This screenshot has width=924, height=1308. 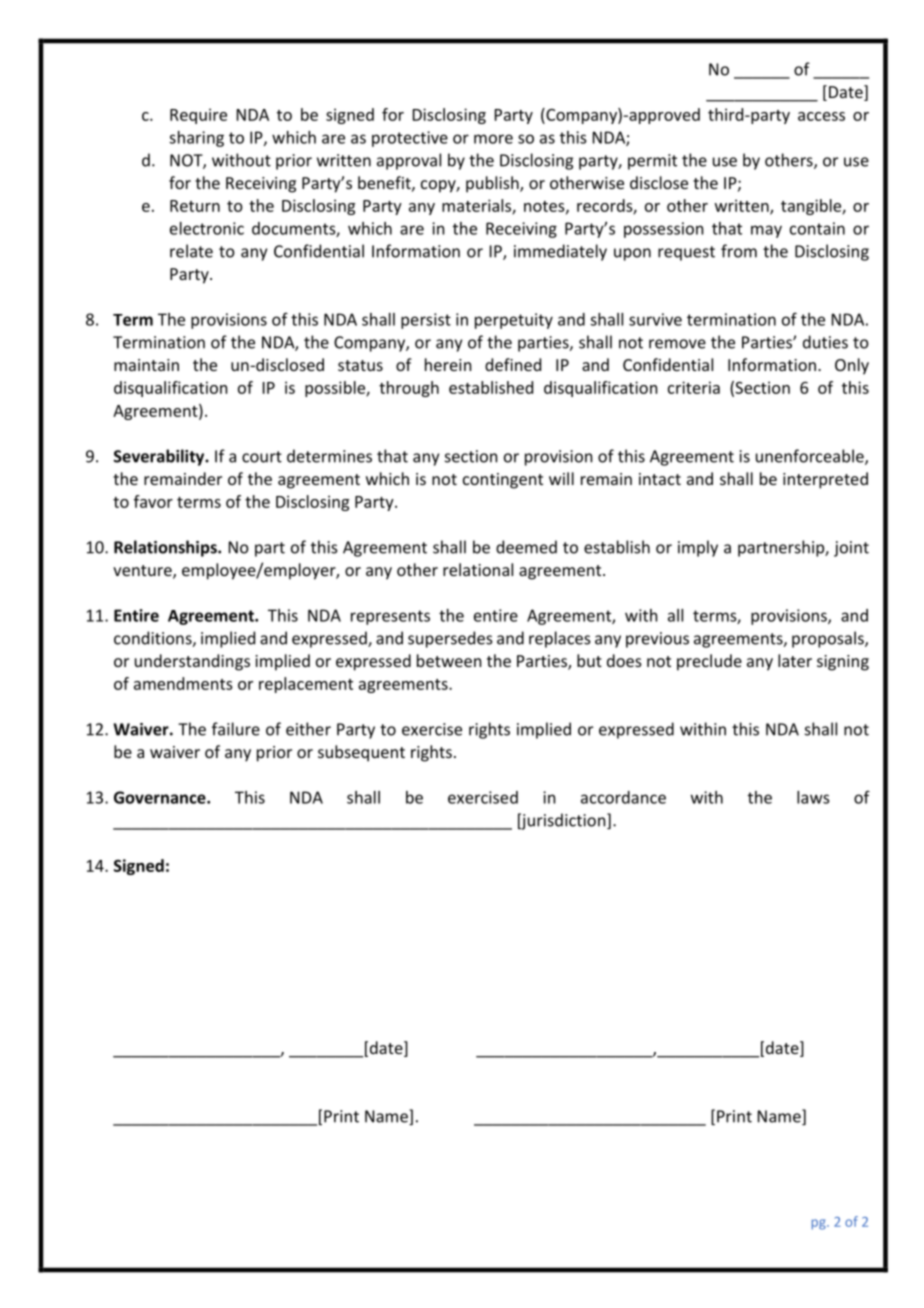 I want to click on access, so click(x=821, y=116).
